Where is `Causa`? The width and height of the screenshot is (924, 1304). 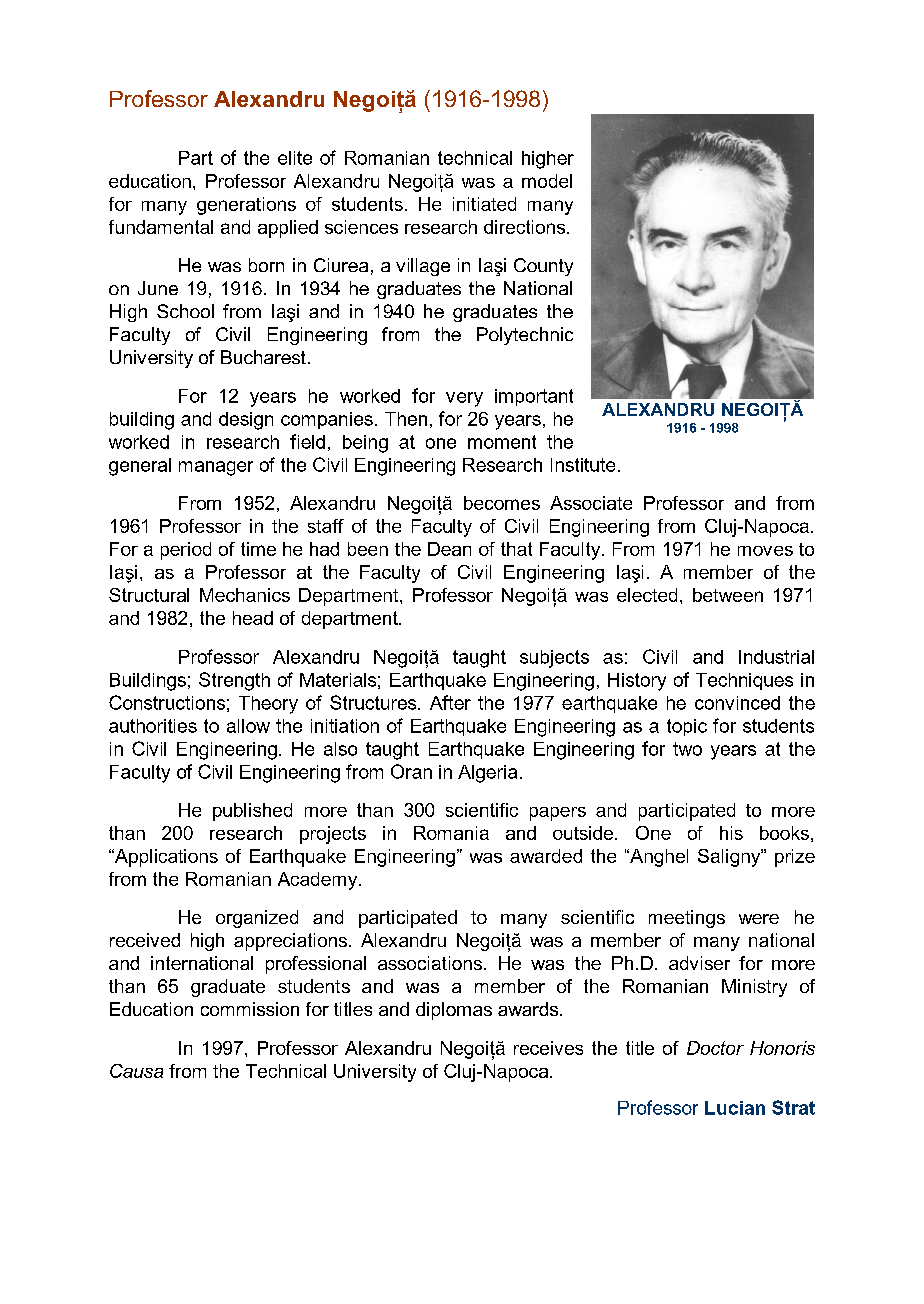 Causa is located at coordinates (136, 1071).
